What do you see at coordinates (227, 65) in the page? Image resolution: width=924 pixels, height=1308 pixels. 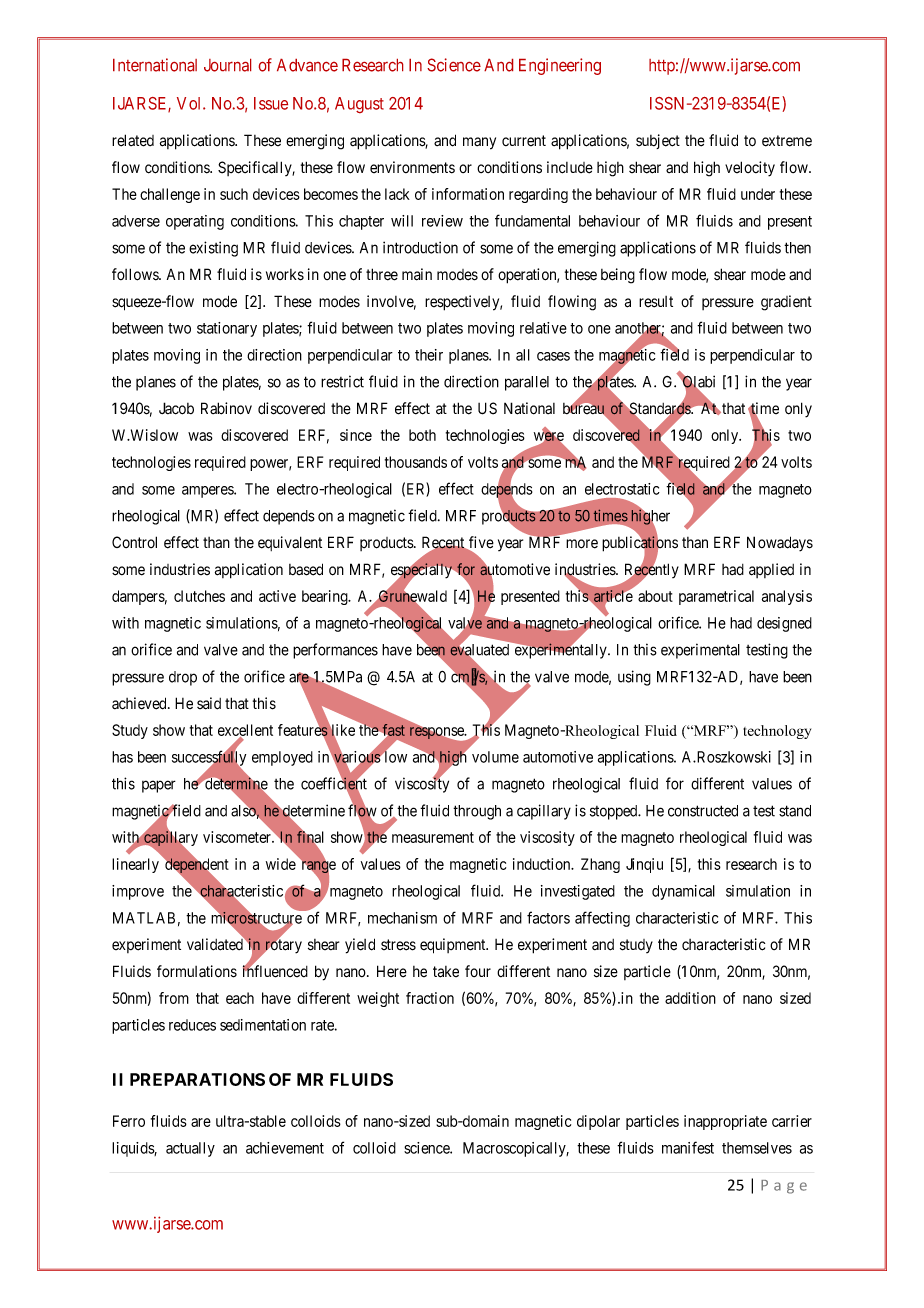 I see `Journal` at bounding box center [227, 65].
